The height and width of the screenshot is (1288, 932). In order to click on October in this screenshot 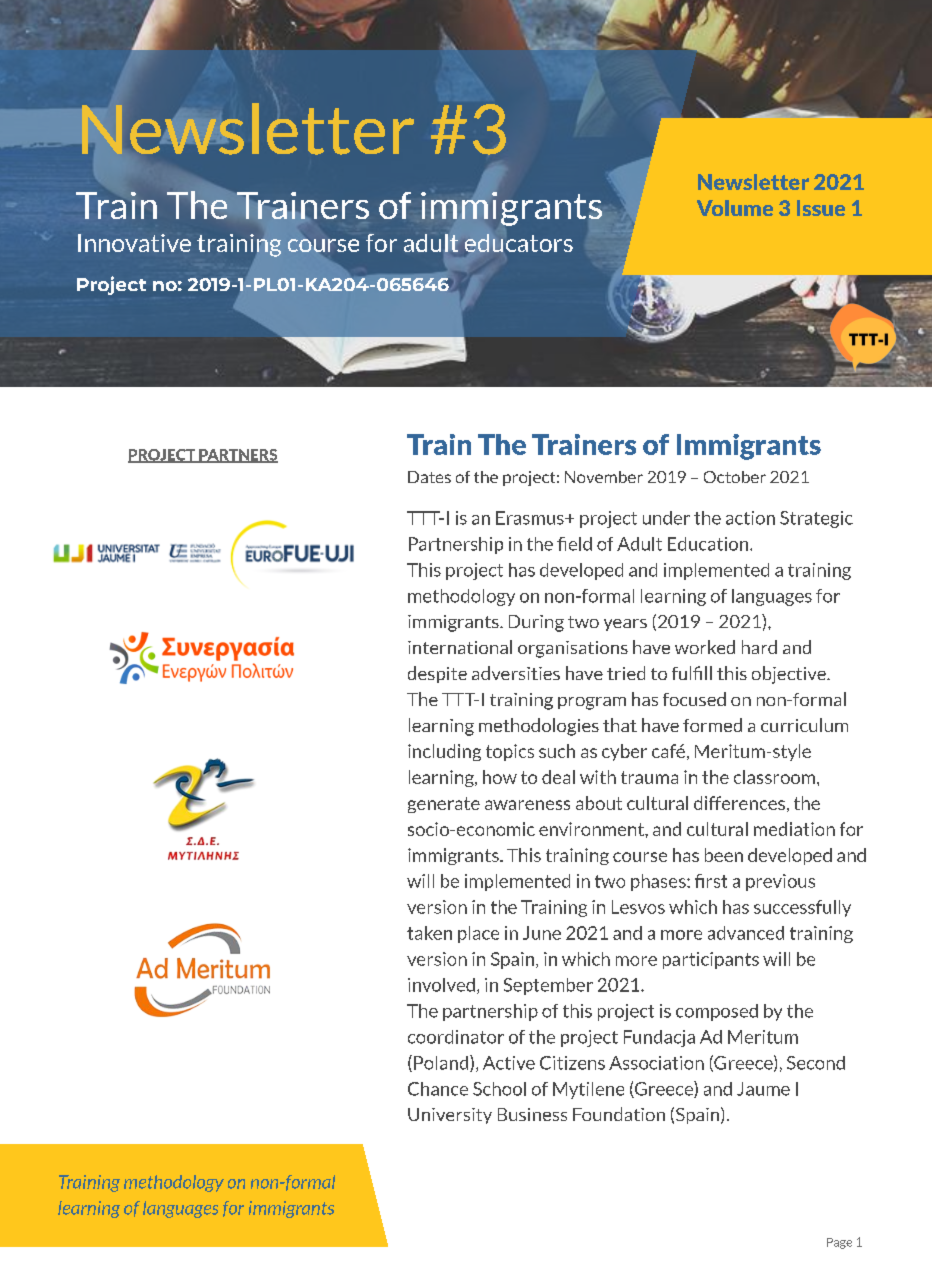, I will do `click(735, 477)`.
